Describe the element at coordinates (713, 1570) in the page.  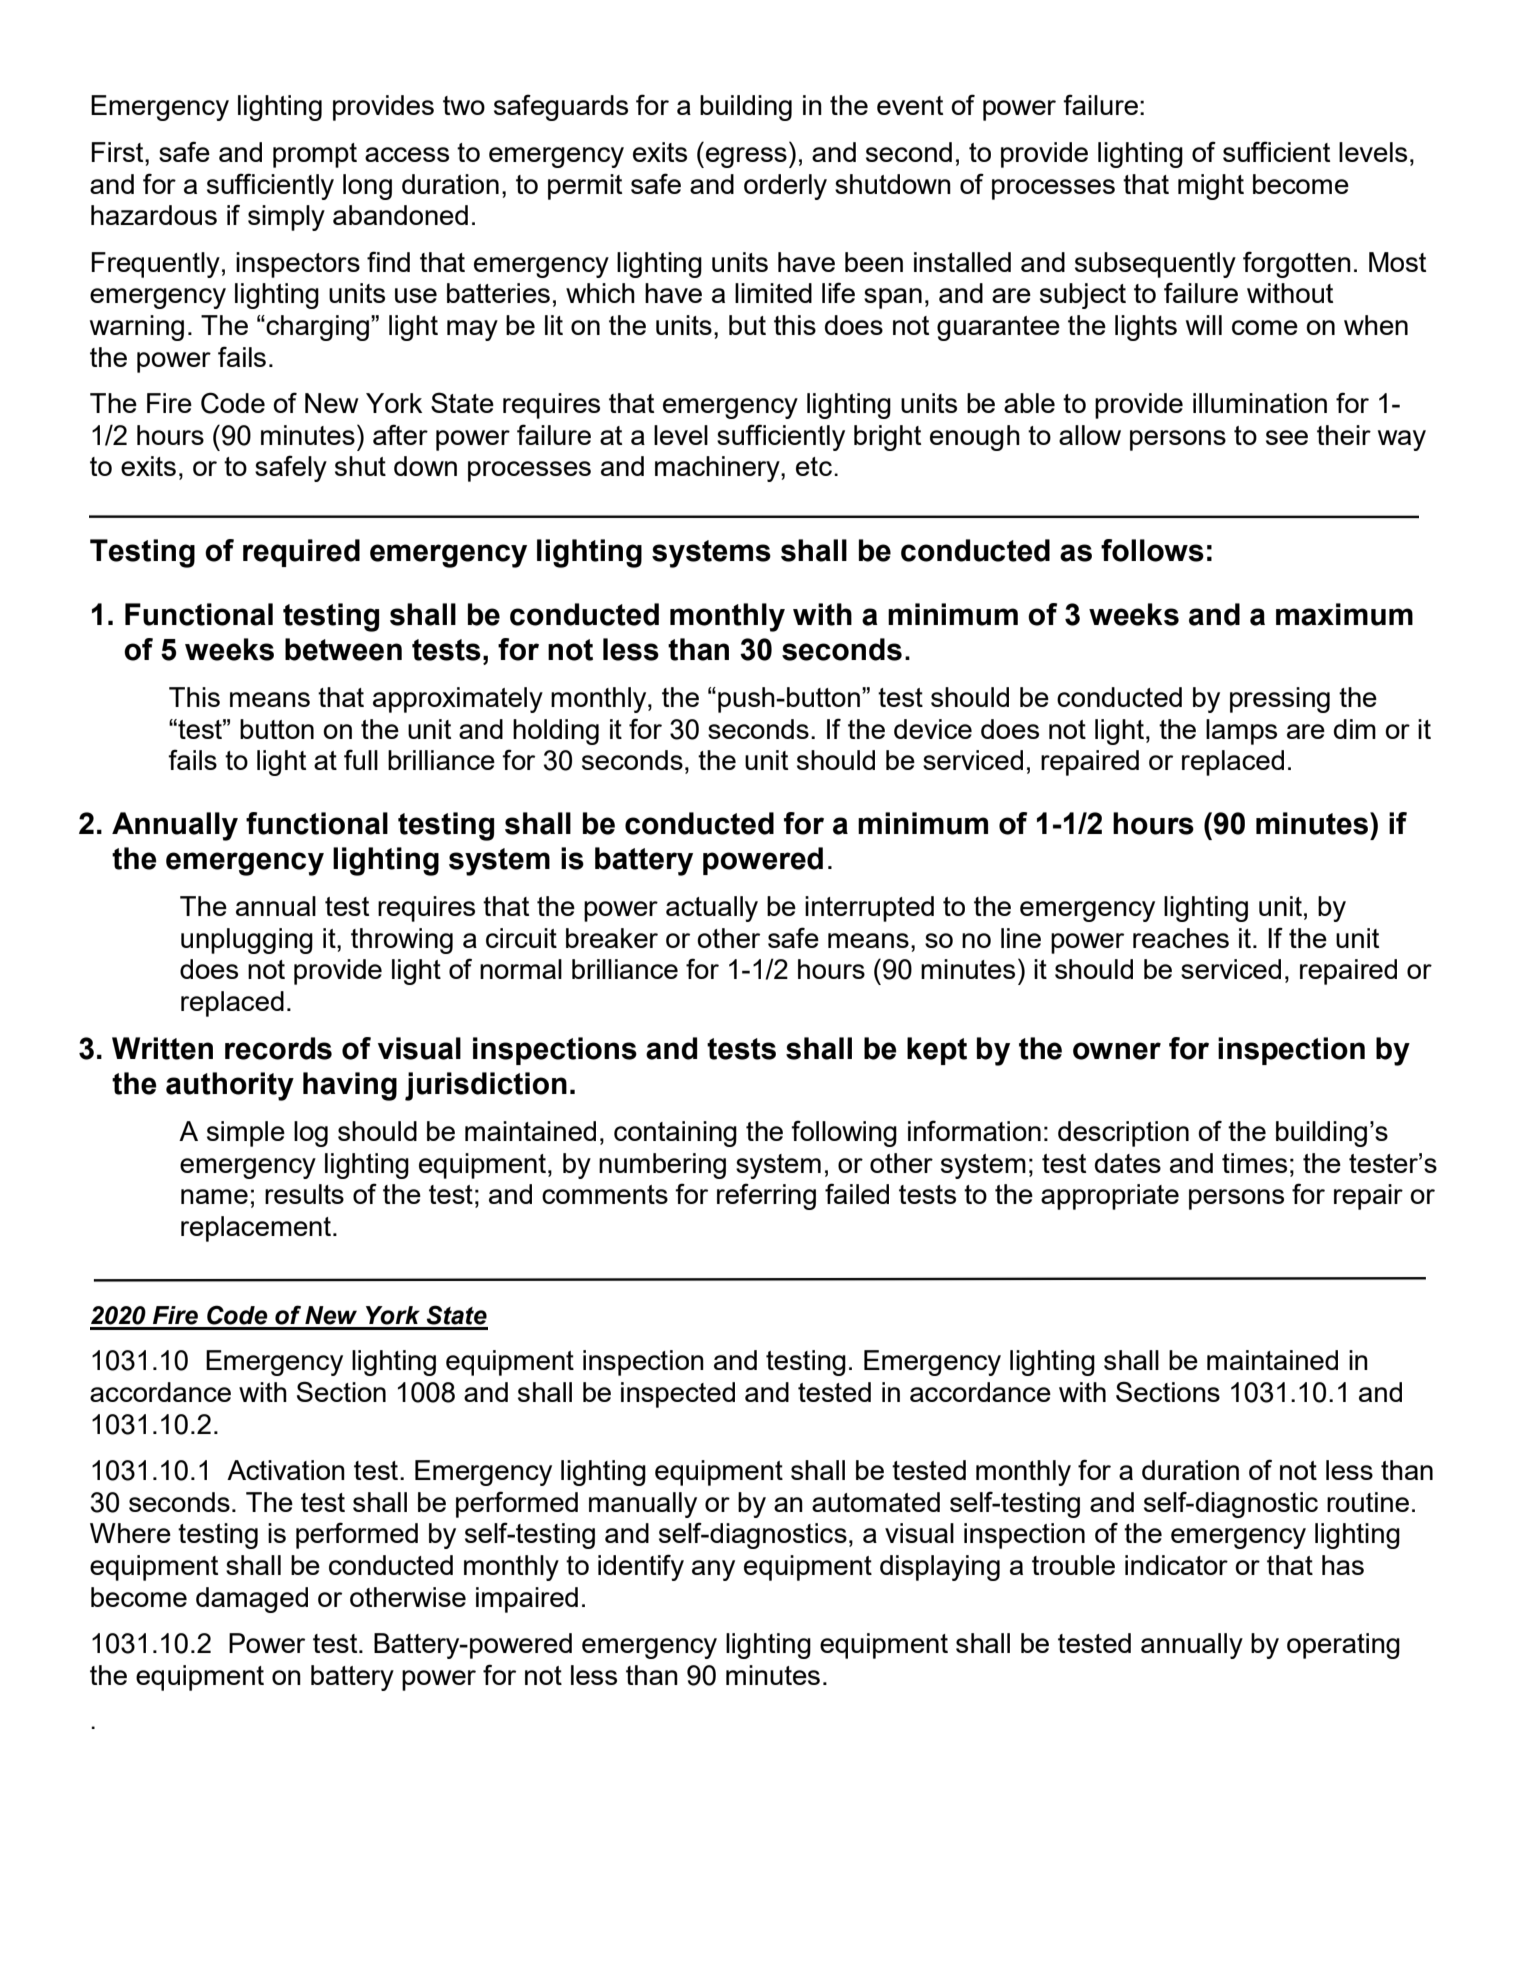
I see `any` at that location.
